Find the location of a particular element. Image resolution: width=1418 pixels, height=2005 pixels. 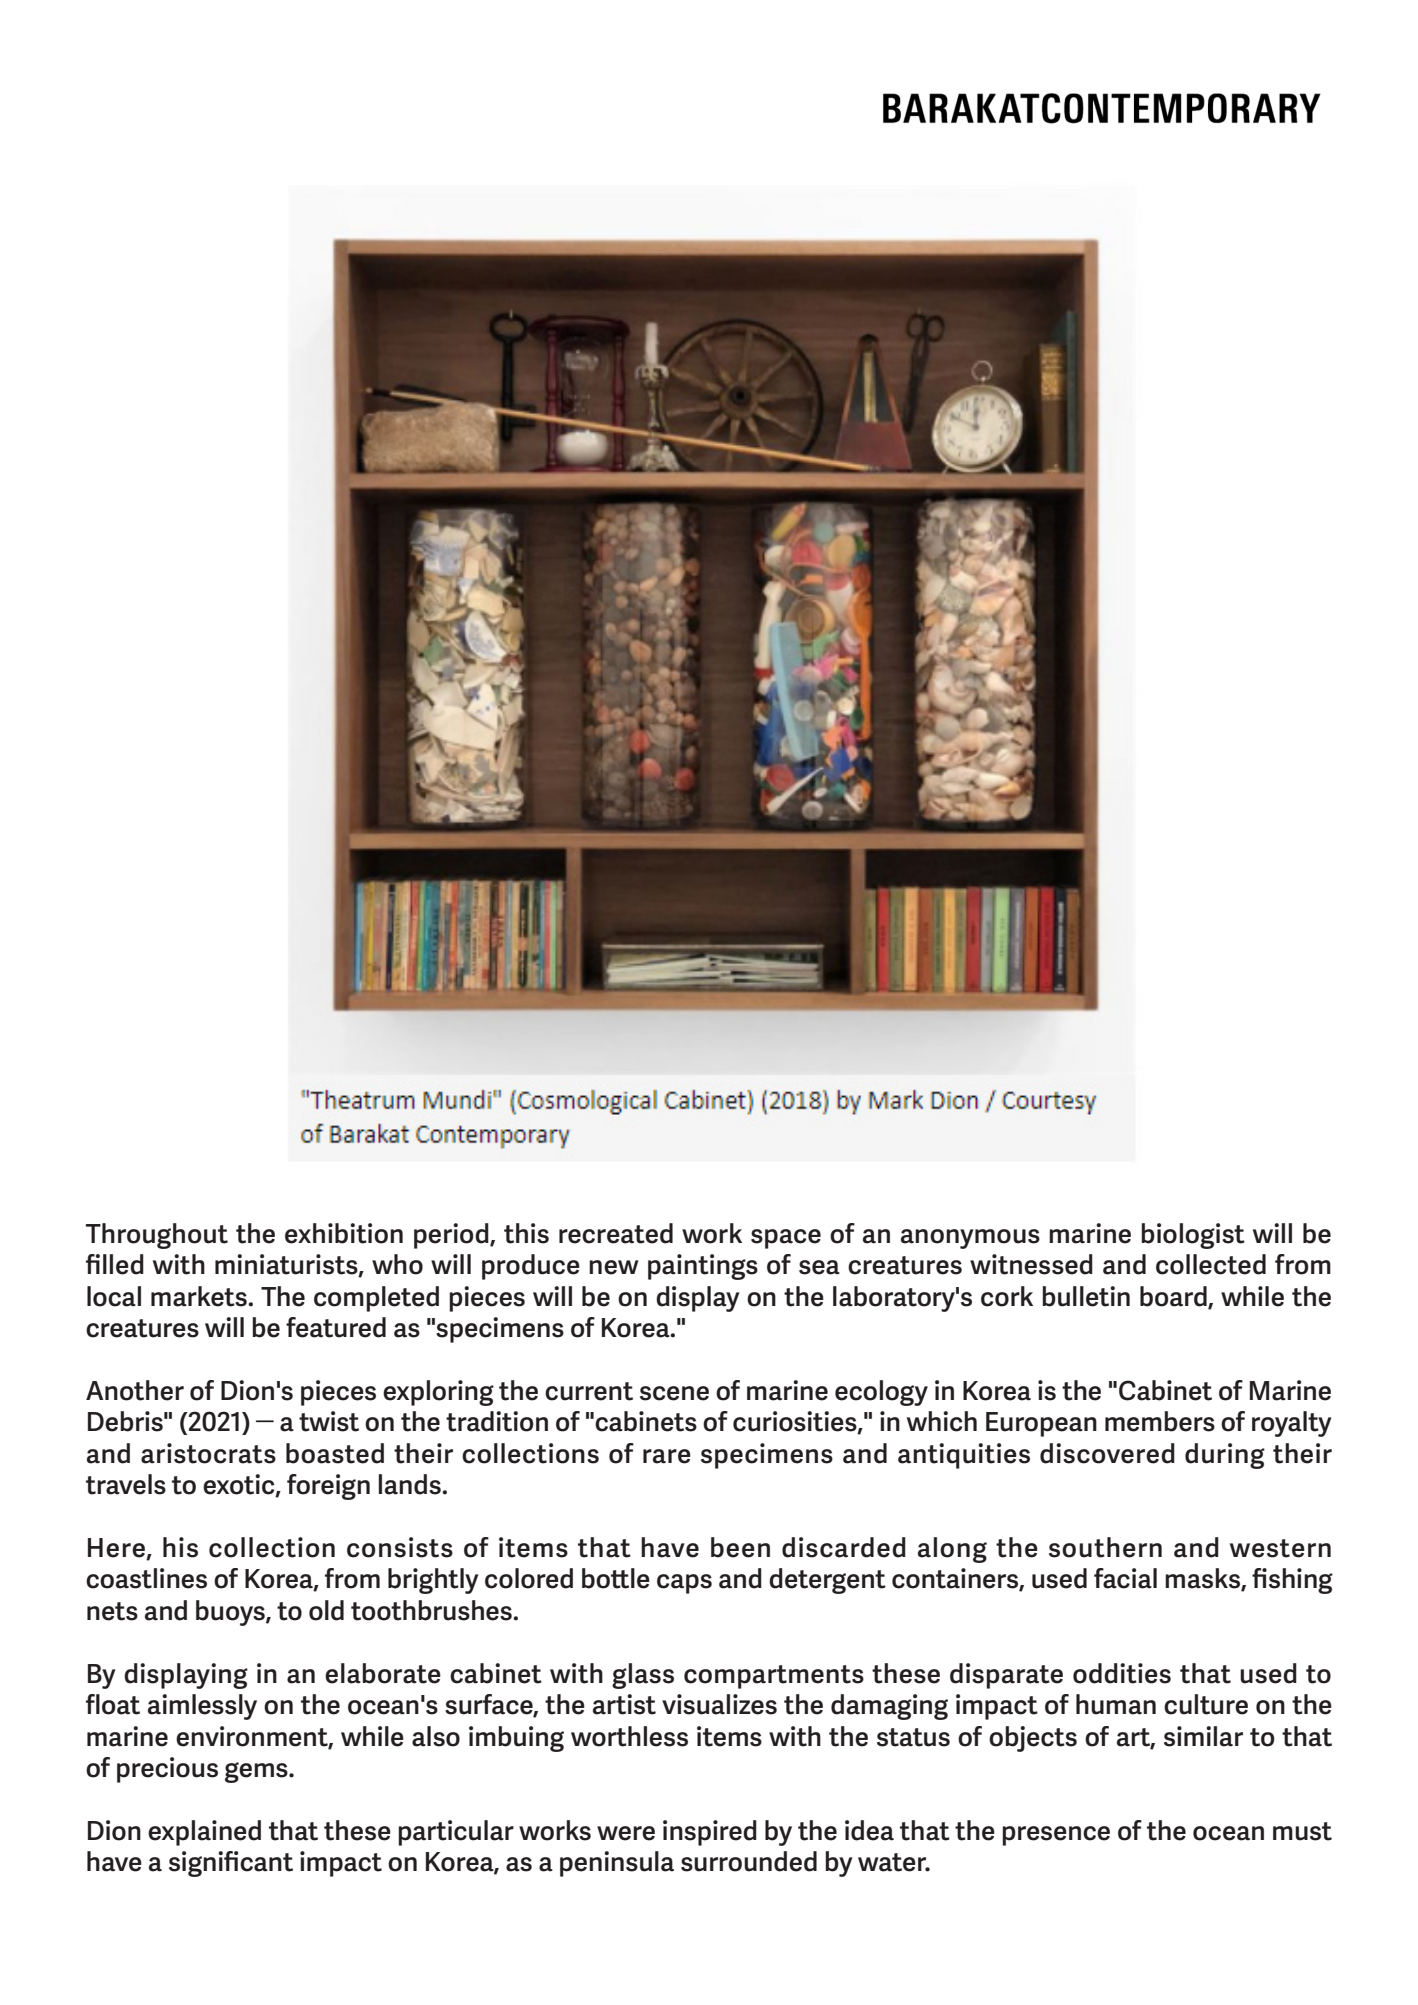

paintings is located at coordinates (703, 1267).
